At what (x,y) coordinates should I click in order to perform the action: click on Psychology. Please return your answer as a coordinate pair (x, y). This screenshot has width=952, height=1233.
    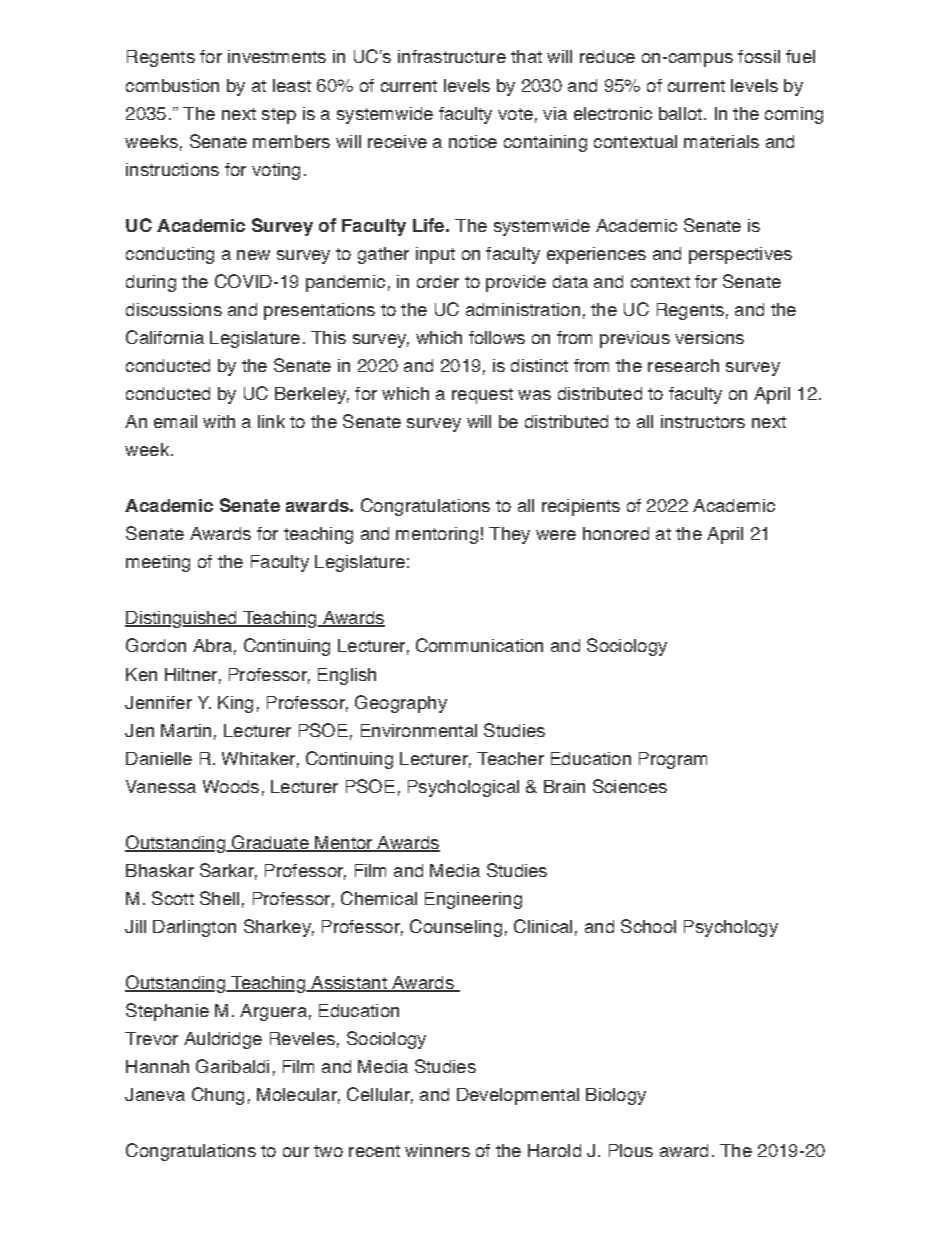
    Looking at the image, I should click on (731, 928).
